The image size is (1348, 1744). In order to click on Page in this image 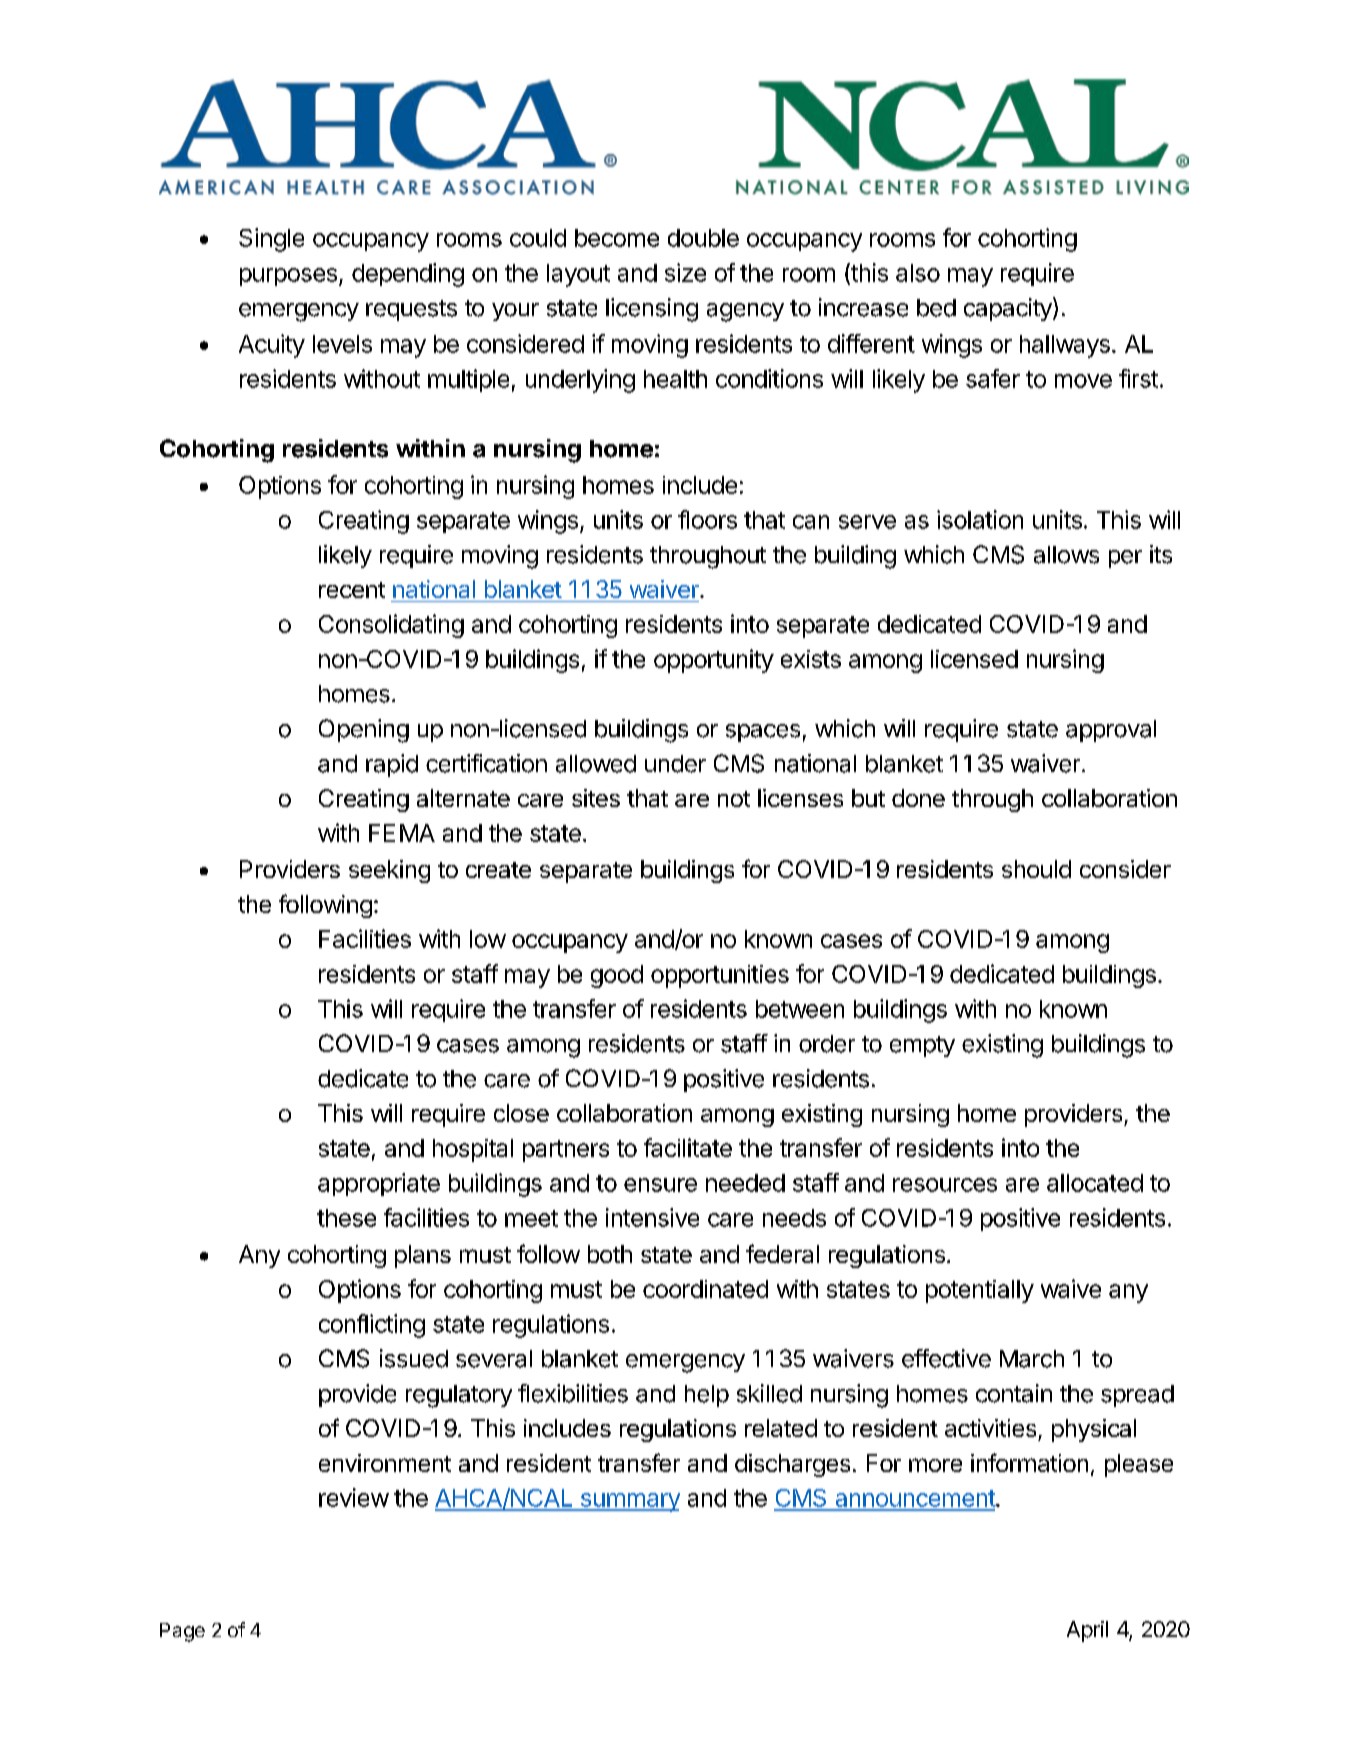, I will do `click(182, 1632)`.
